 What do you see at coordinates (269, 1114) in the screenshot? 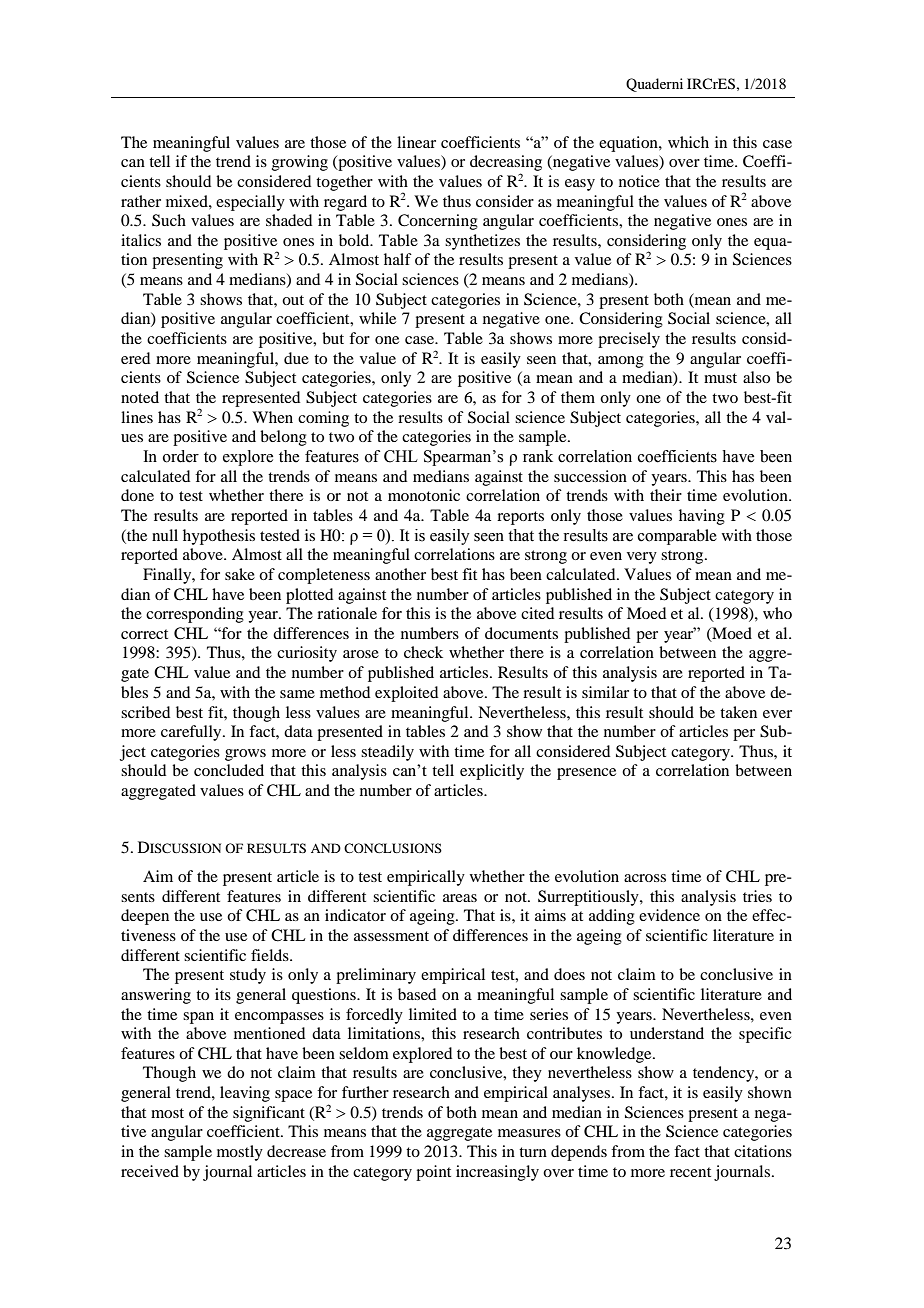
I see `significant` at bounding box center [269, 1114].
